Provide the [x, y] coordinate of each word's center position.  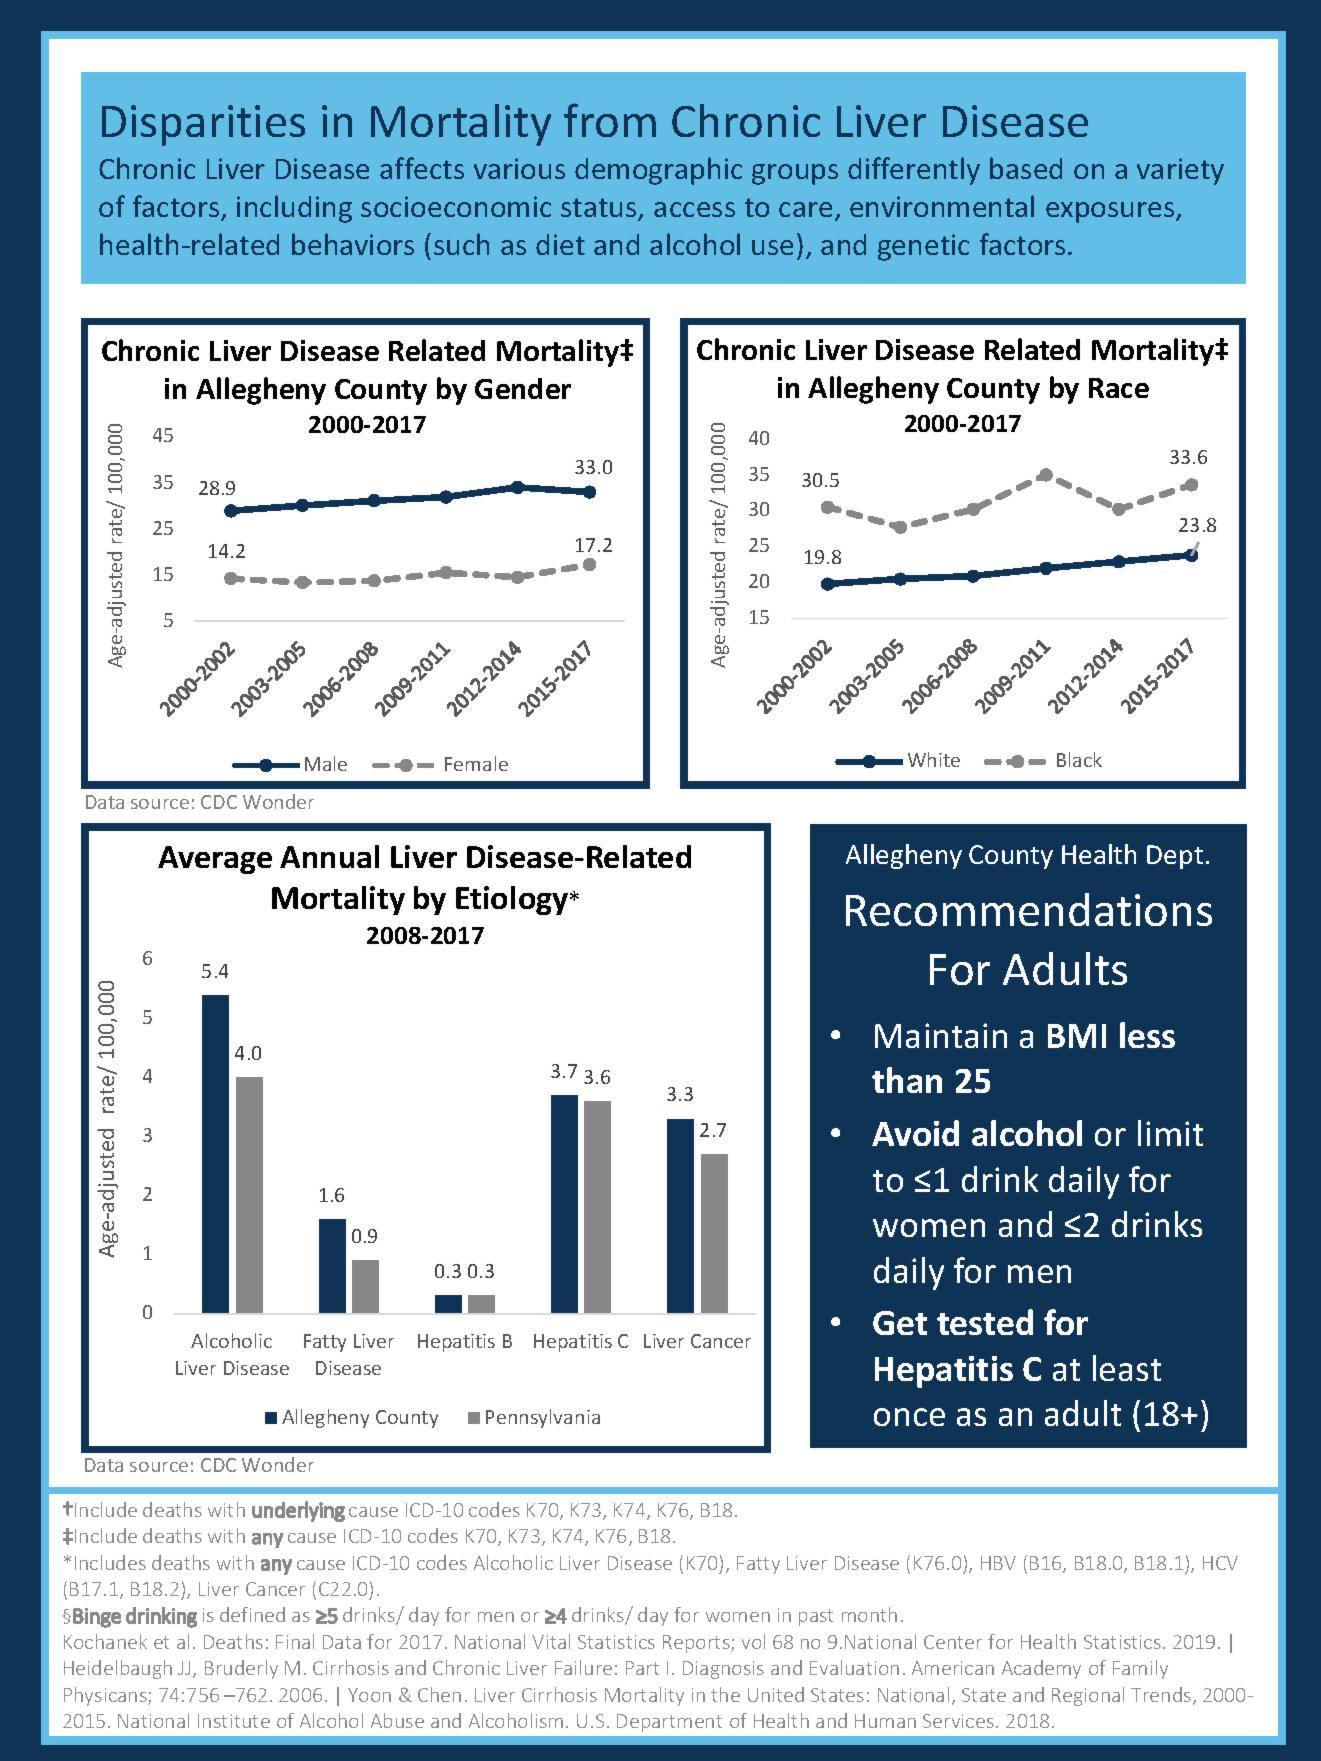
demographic [658, 171]
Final [295, 1641]
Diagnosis [723, 1670]
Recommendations [1029, 909]
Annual [329, 856]
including [294, 209]
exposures [1111, 212]
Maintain [941, 1035]
